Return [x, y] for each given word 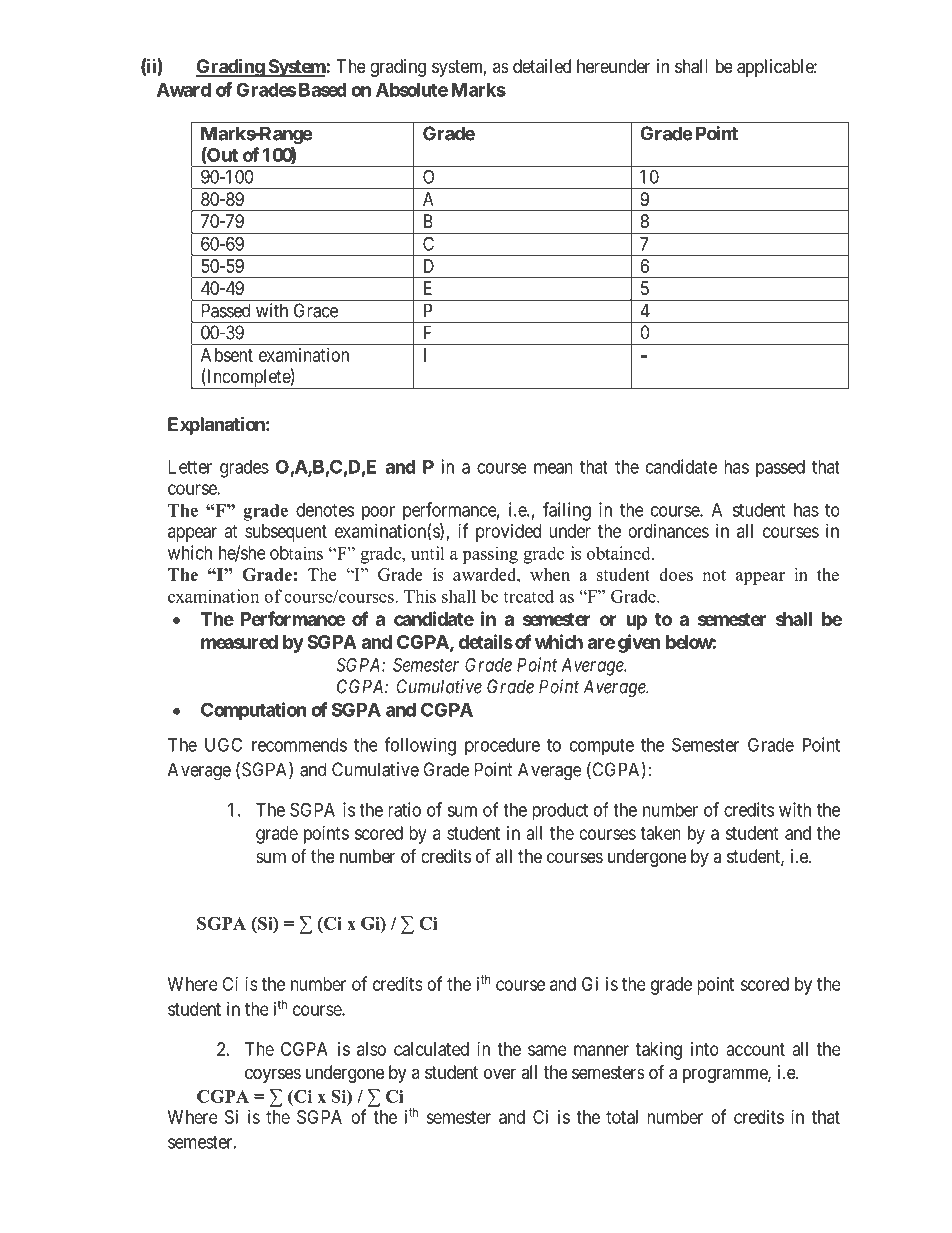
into [705, 1049]
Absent [227, 355]
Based [321, 90]
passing [490, 555]
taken [660, 833]
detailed [542, 66]
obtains [296, 553]
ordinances [668, 531]
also [371, 1049]
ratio [404, 809]
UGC [223, 744]
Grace [316, 310]
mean [553, 468]
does [676, 574]
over [500, 1073]
